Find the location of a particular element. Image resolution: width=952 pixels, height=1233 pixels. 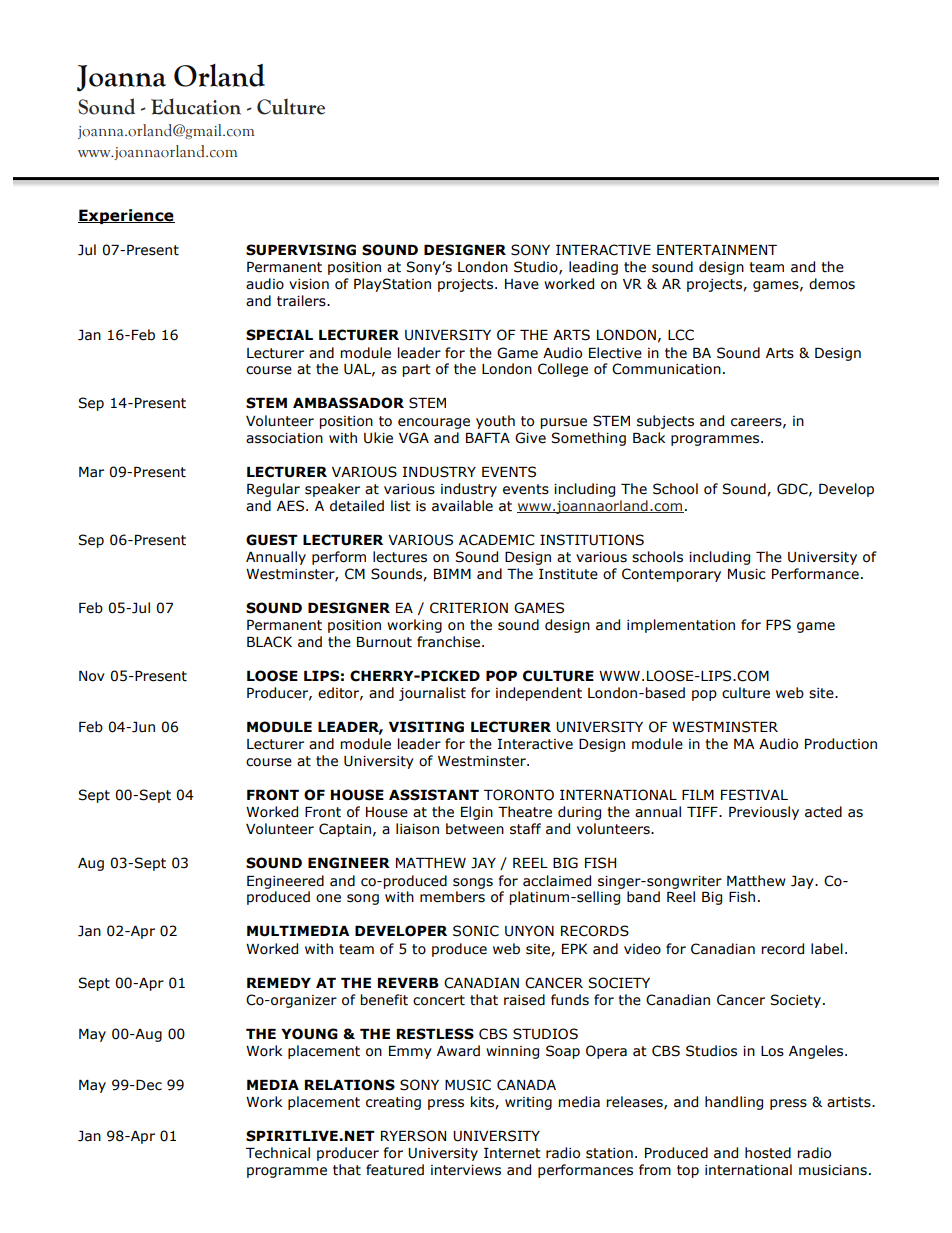

Previously is located at coordinates (764, 813).
